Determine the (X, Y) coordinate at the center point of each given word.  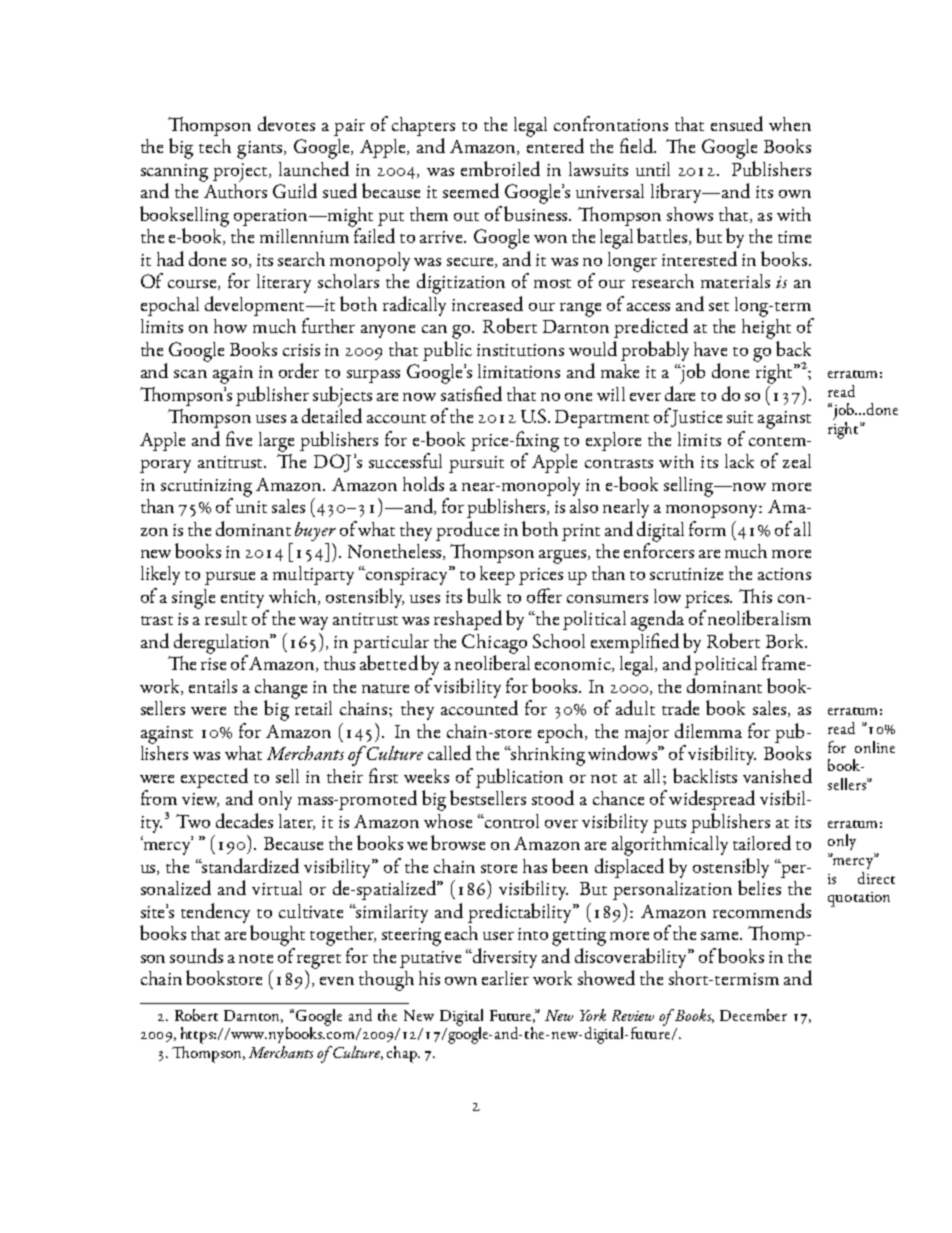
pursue (230, 578)
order (299, 370)
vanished (777, 775)
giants (261, 150)
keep (497, 575)
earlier (505, 978)
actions (784, 574)
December (753, 1015)
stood (553, 797)
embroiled (500, 168)
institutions (520, 350)
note (256, 958)
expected (216, 779)
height (766, 327)
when (790, 124)
